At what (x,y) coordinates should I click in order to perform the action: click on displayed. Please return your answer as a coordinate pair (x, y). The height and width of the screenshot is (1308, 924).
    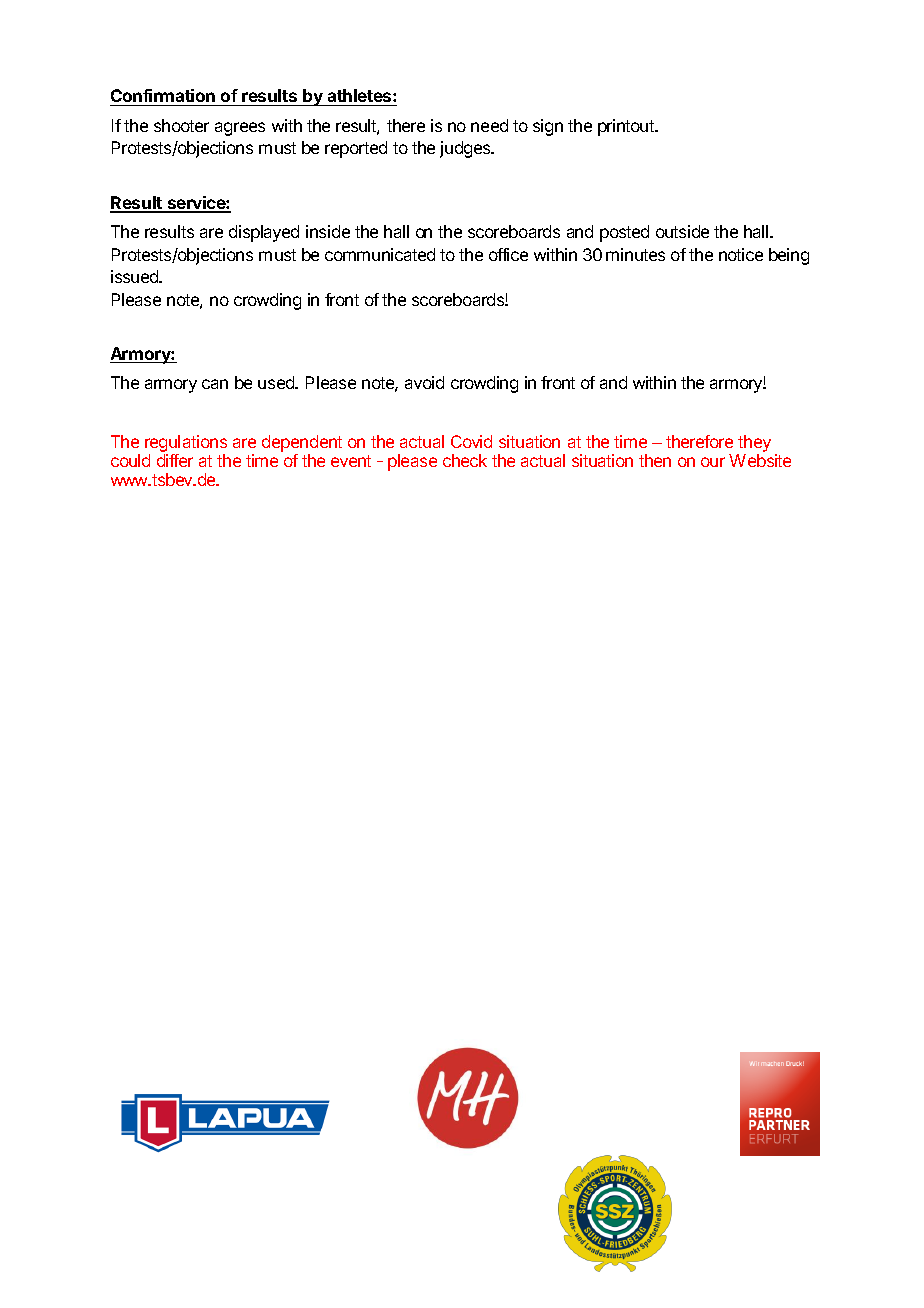
    Looking at the image, I should click on (264, 233).
